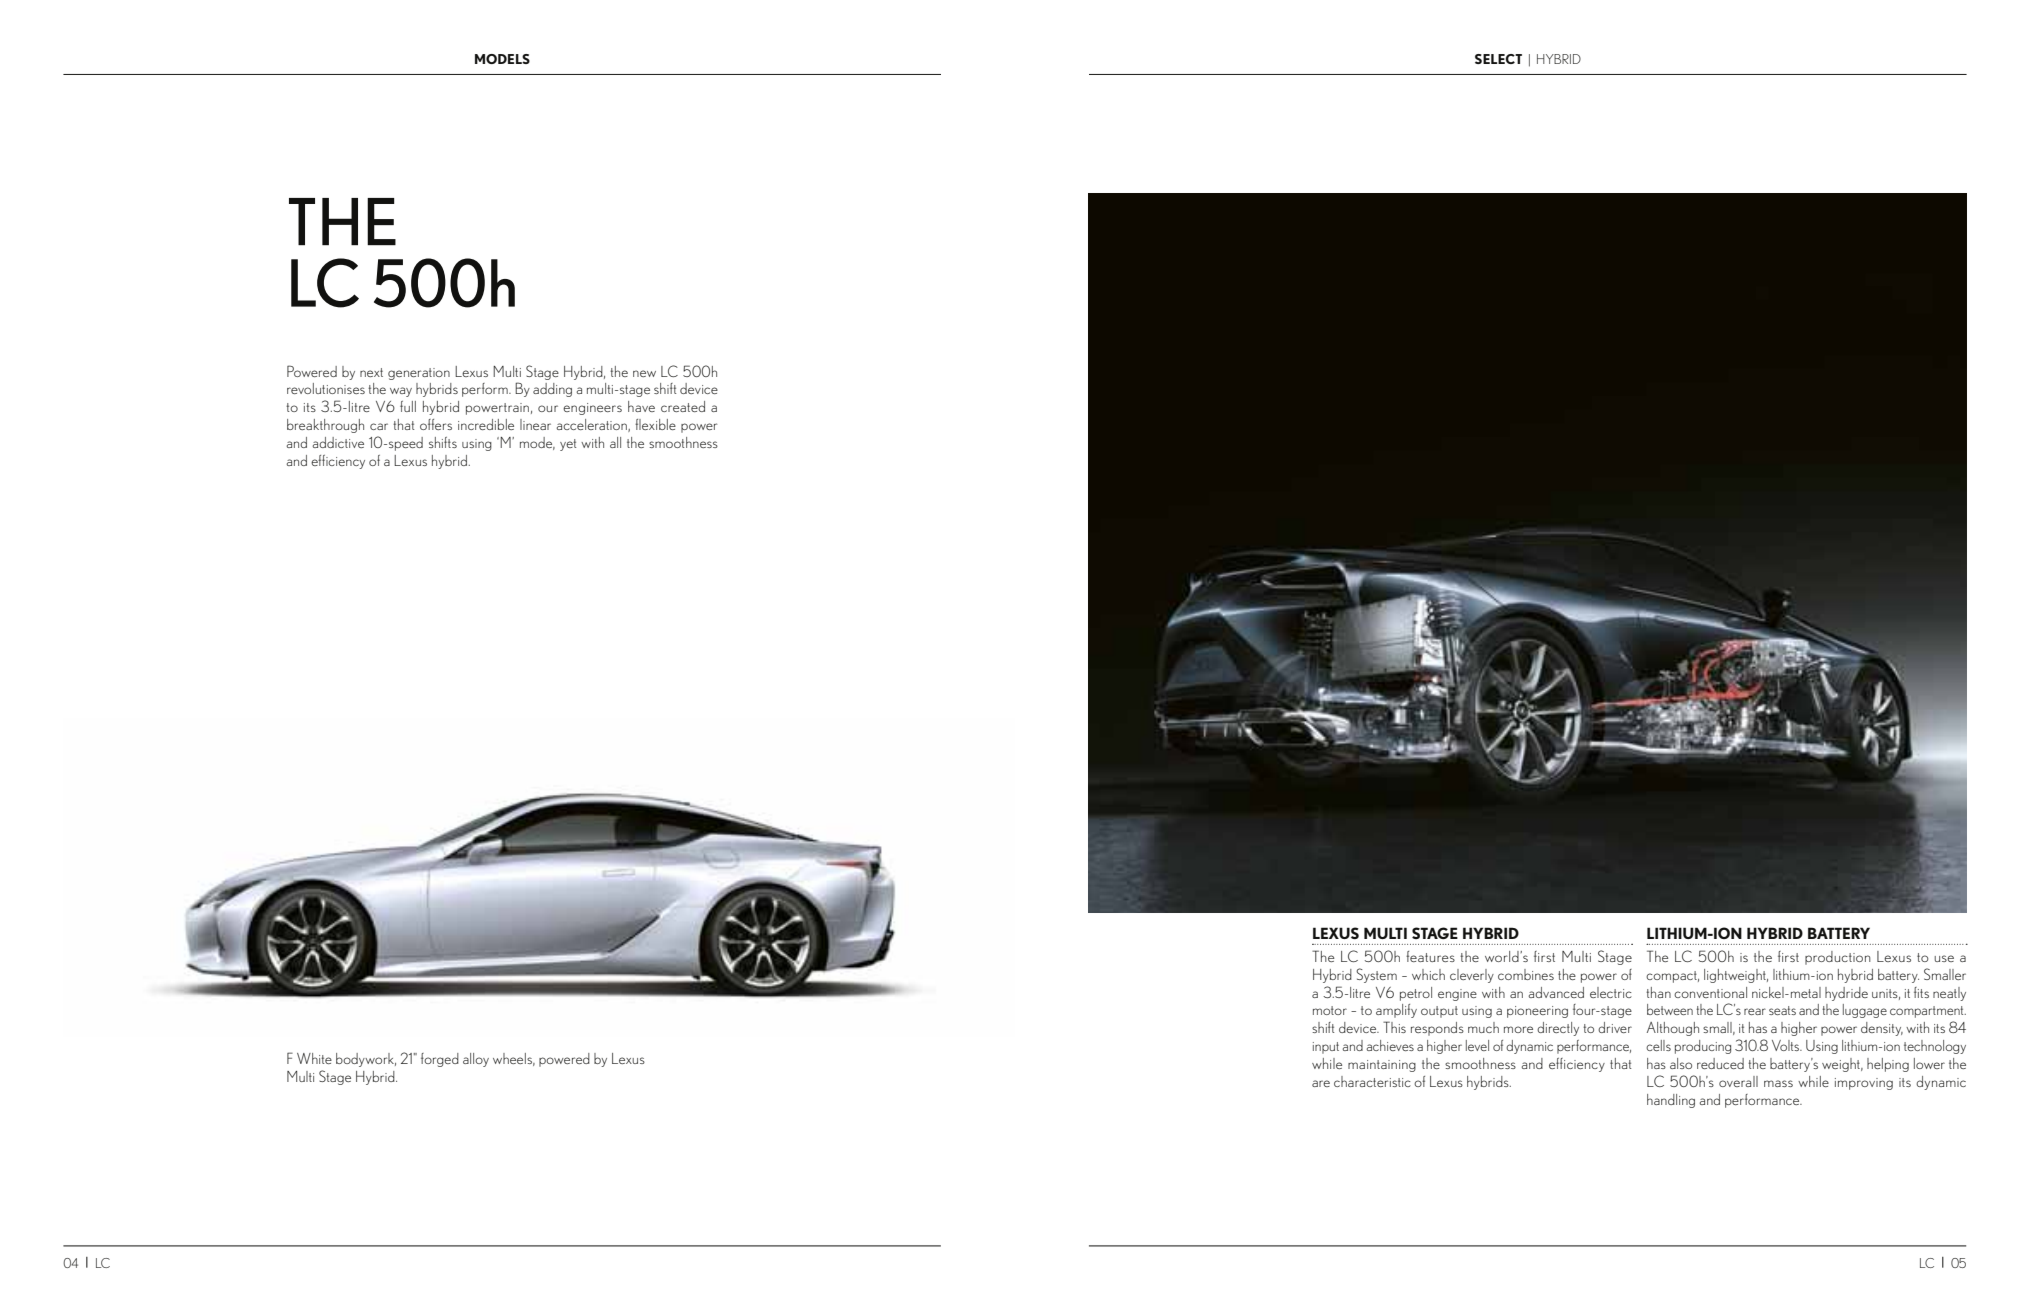 This image has height=1310, width=2030. Describe the element at coordinates (1498, 59) in the image. I see `SELECT` at that location.
